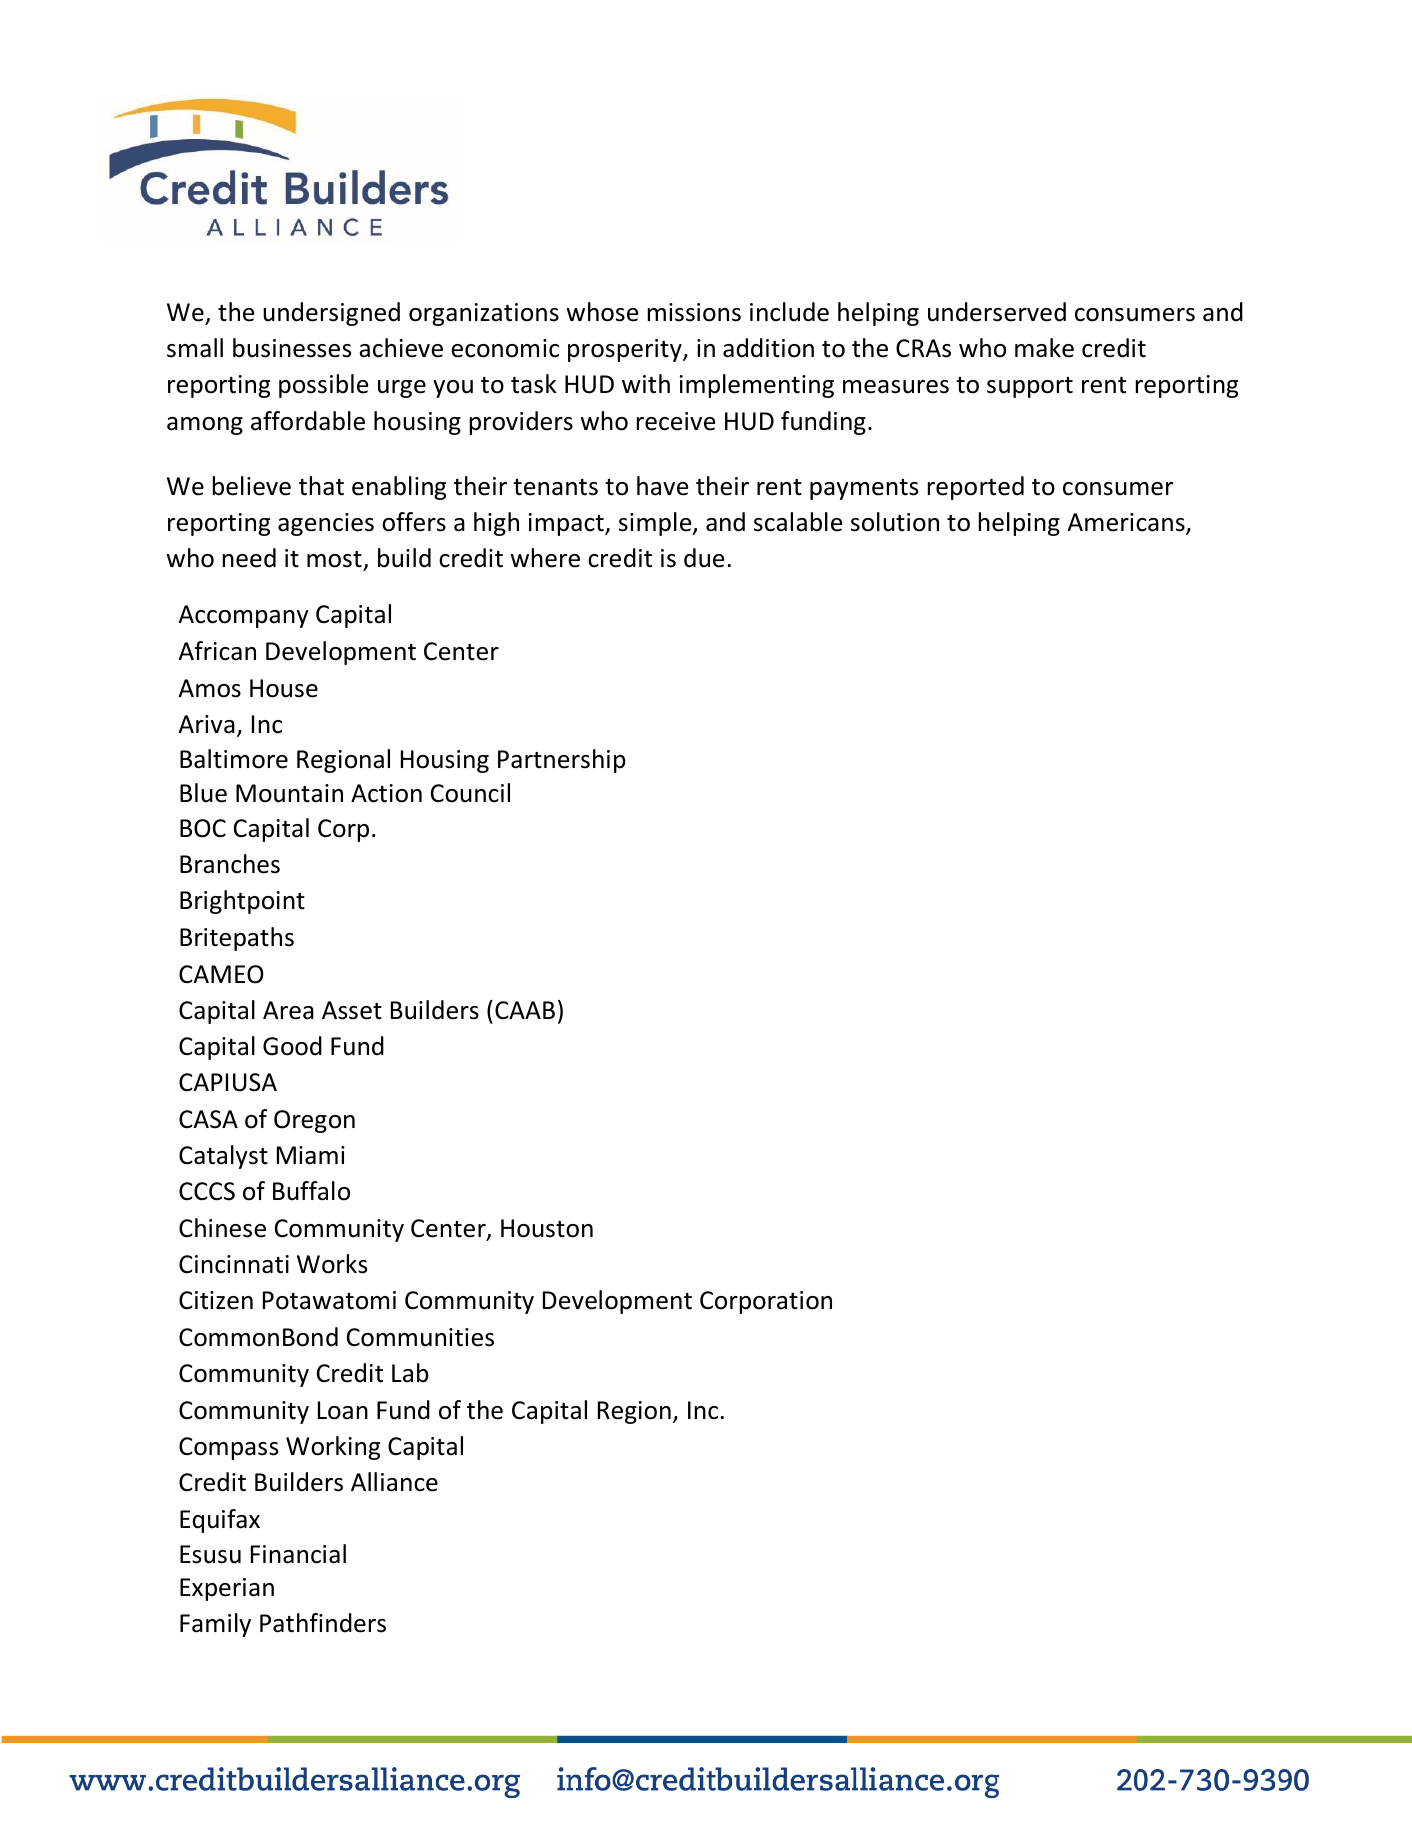 Image resolution: width=1412 pixels, height=1828 pixels. I want to click on Houston, so click(547, 1228).
